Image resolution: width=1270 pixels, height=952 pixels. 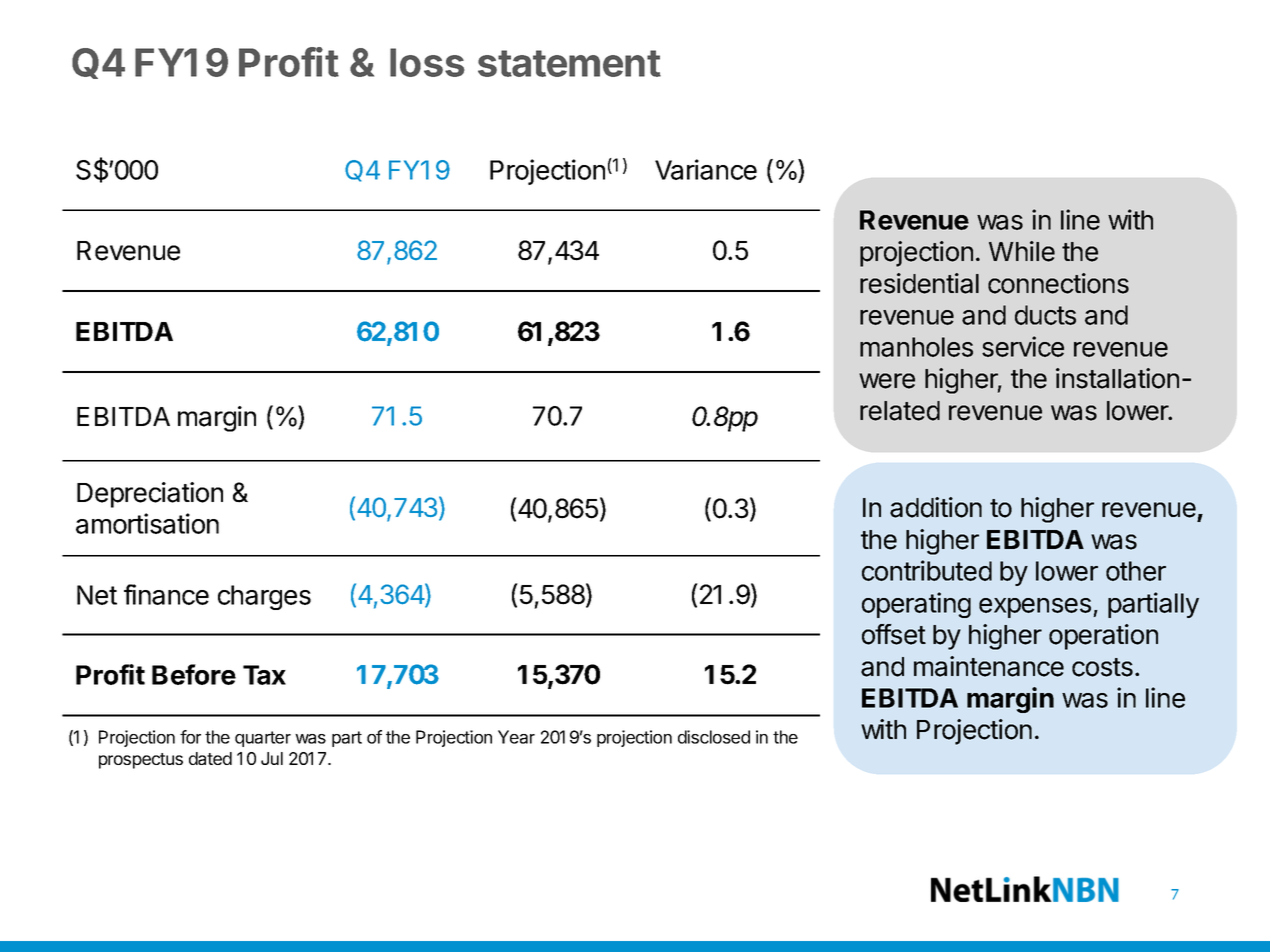 I want to click on loss, so click(x=427, y=62).
